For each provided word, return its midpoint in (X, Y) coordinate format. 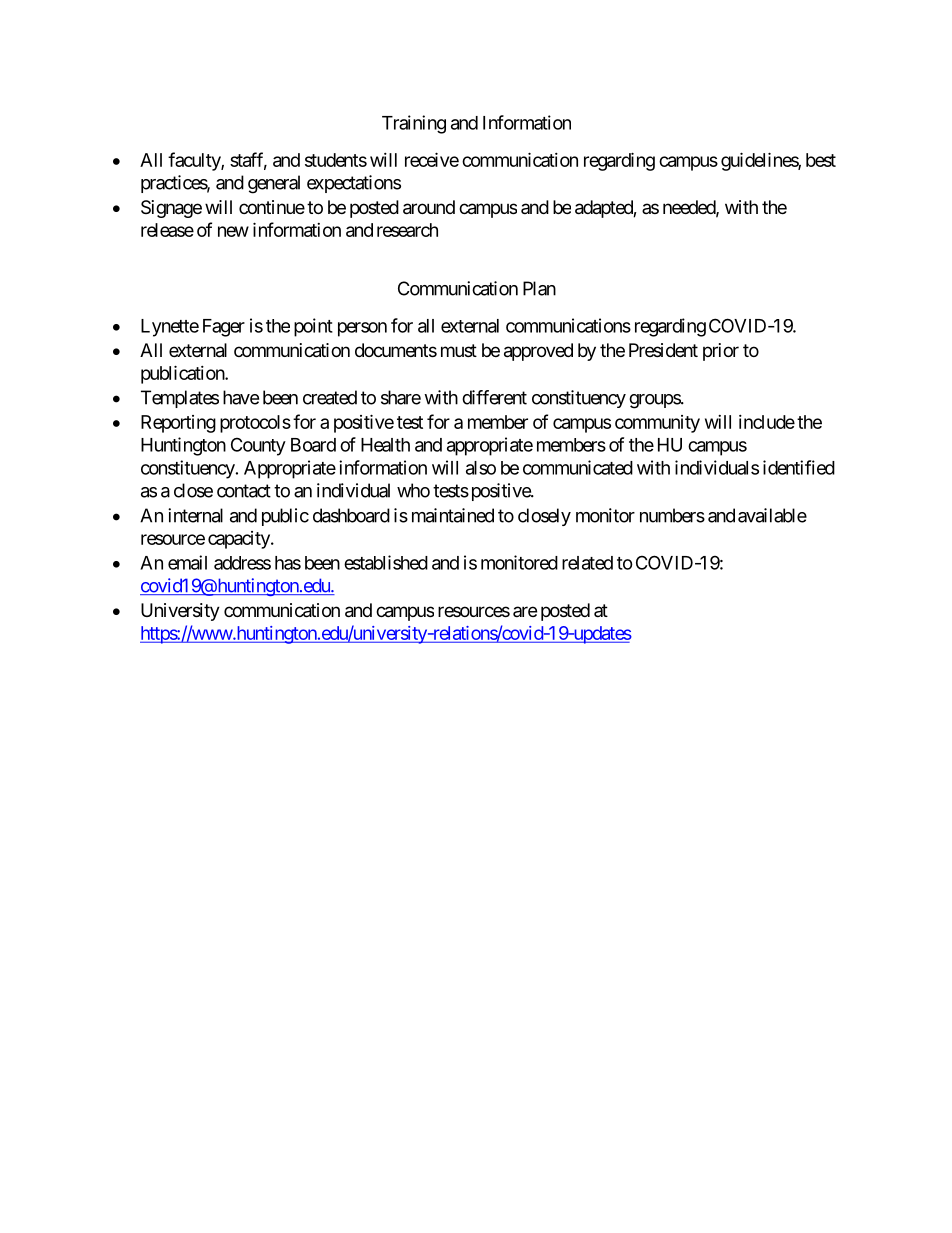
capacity (240, 540)
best (821, 160)
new (233, 231)
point (313, 327)
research (407, 230)
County (258, 446)
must (459, 350)
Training (414, 124)
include (767, 422)
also (481, 468)
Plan (539, 288)
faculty (195, 161)
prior (721, 352)
